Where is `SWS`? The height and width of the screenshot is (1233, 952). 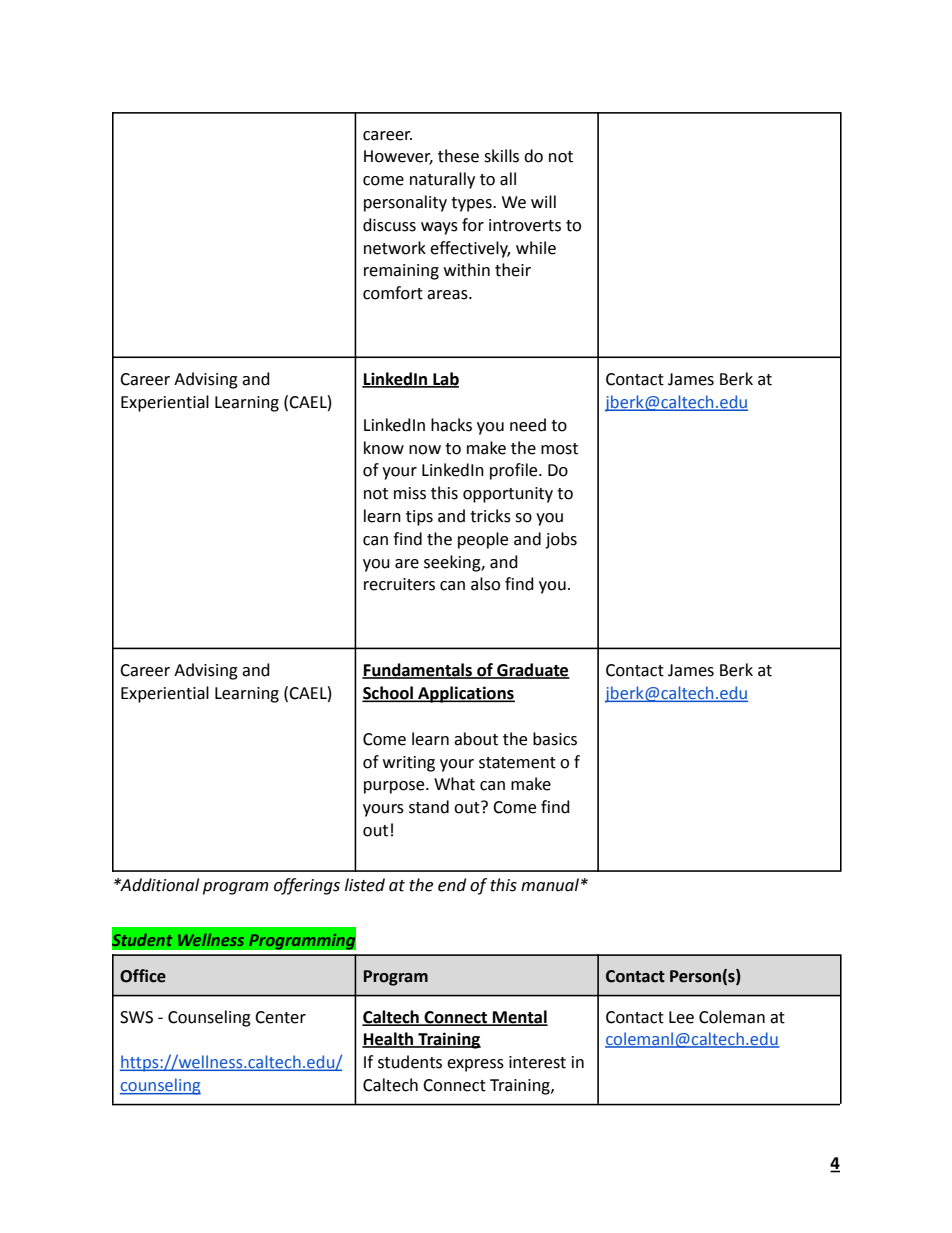
SWS is located at coordinates (136, 1017).
